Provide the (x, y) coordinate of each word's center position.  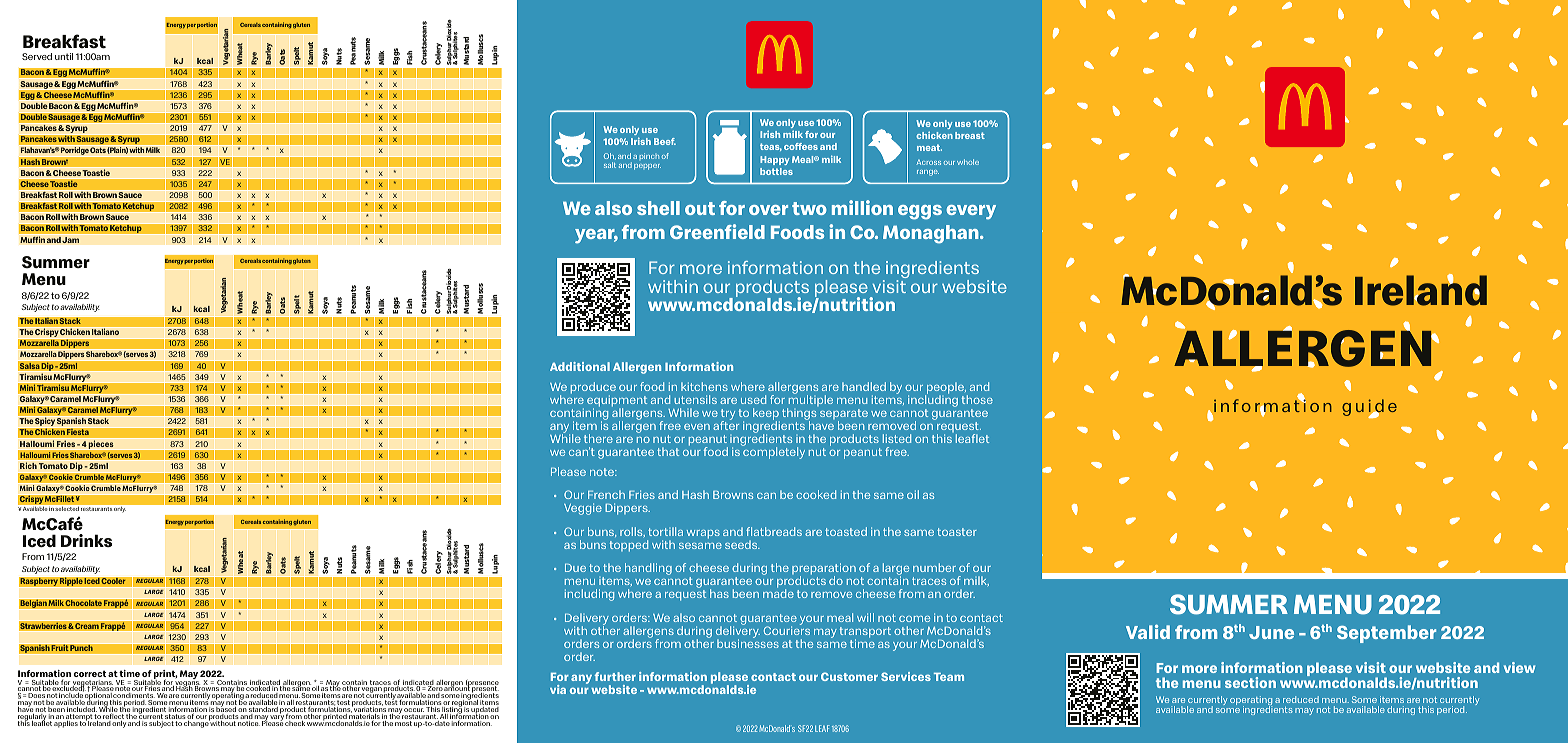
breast (970, 135)
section (1250, 682)
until (64, 56)
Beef (665, 141)
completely (773, 452)
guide (1369, 408)
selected (67, 509)
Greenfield (717, 231)
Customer (849, 676)
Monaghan (932, 234)
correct (89, 673)
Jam (71, 240)
